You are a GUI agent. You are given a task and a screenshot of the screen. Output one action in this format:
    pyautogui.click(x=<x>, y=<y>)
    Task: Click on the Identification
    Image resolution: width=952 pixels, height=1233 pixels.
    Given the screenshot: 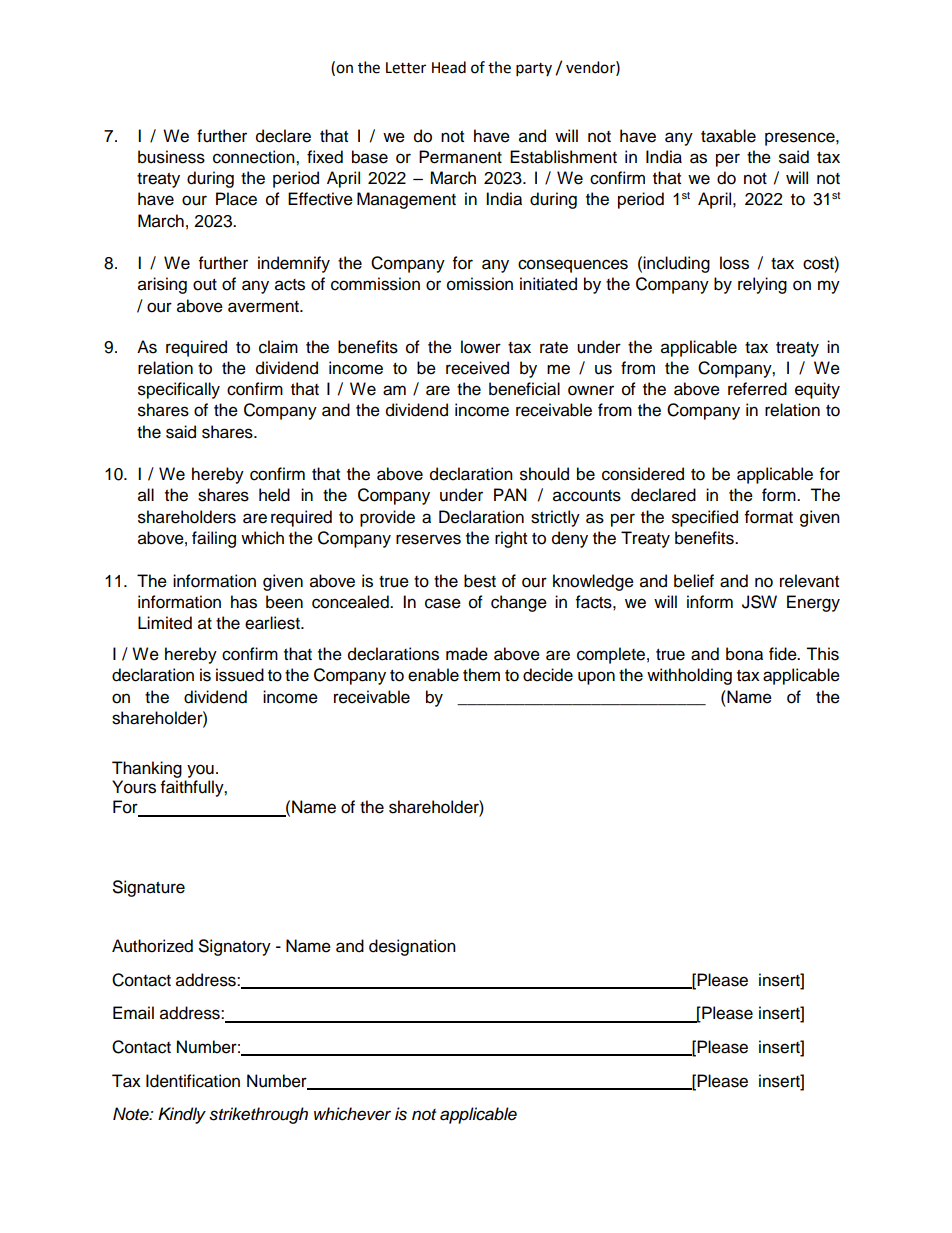 What is the action you would take?
    pyautogui.click(x=193, y=1081)
